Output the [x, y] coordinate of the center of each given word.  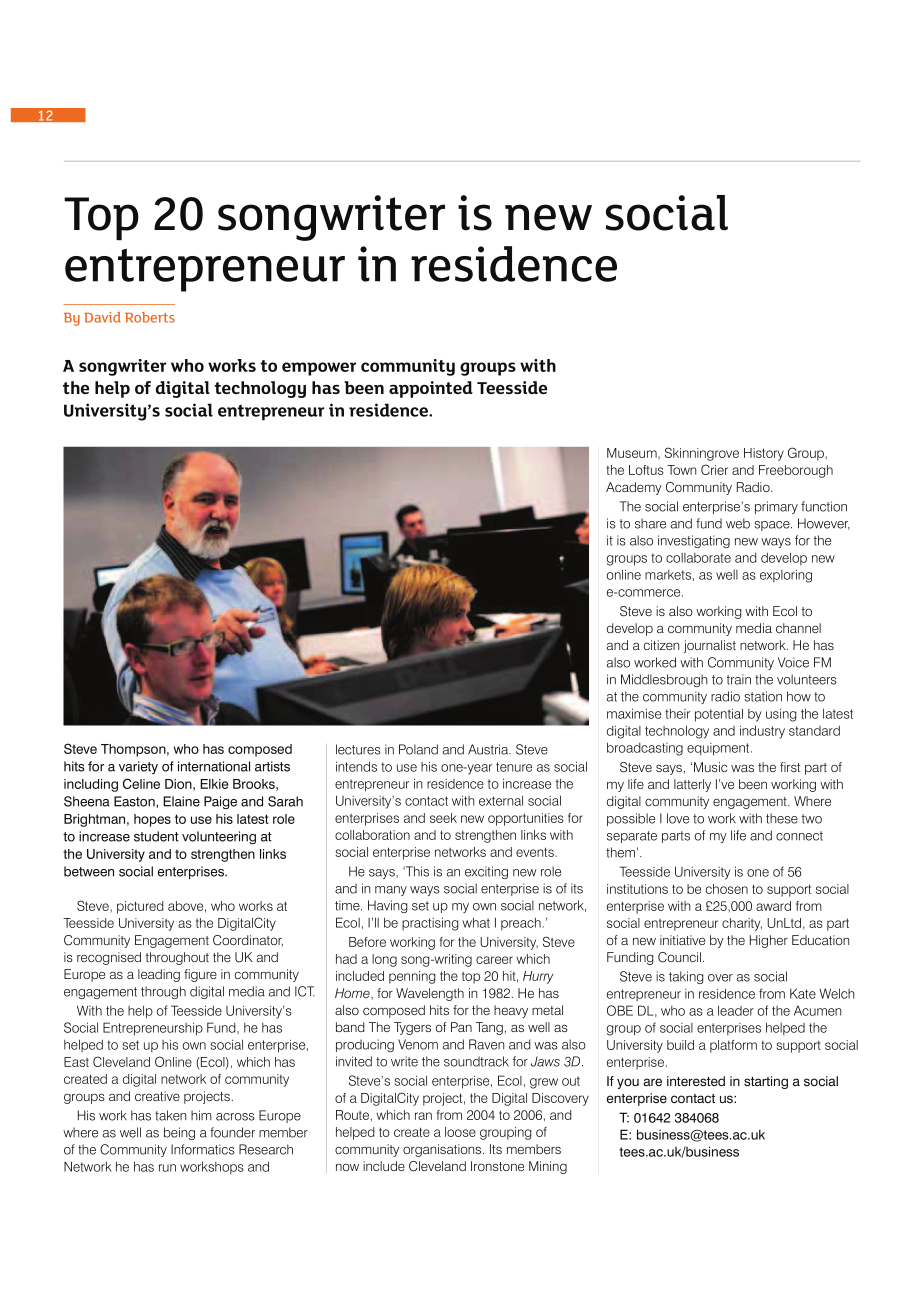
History [764, 454]
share [650, 523]
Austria [489, 749]
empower [319, 369]
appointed [431, 389]
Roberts [150, 317]
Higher [769, 941]
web [738, 523]
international [214, 766]
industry [762, 732]
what [476, 923]
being [179, 1133]
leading [159, 975]
